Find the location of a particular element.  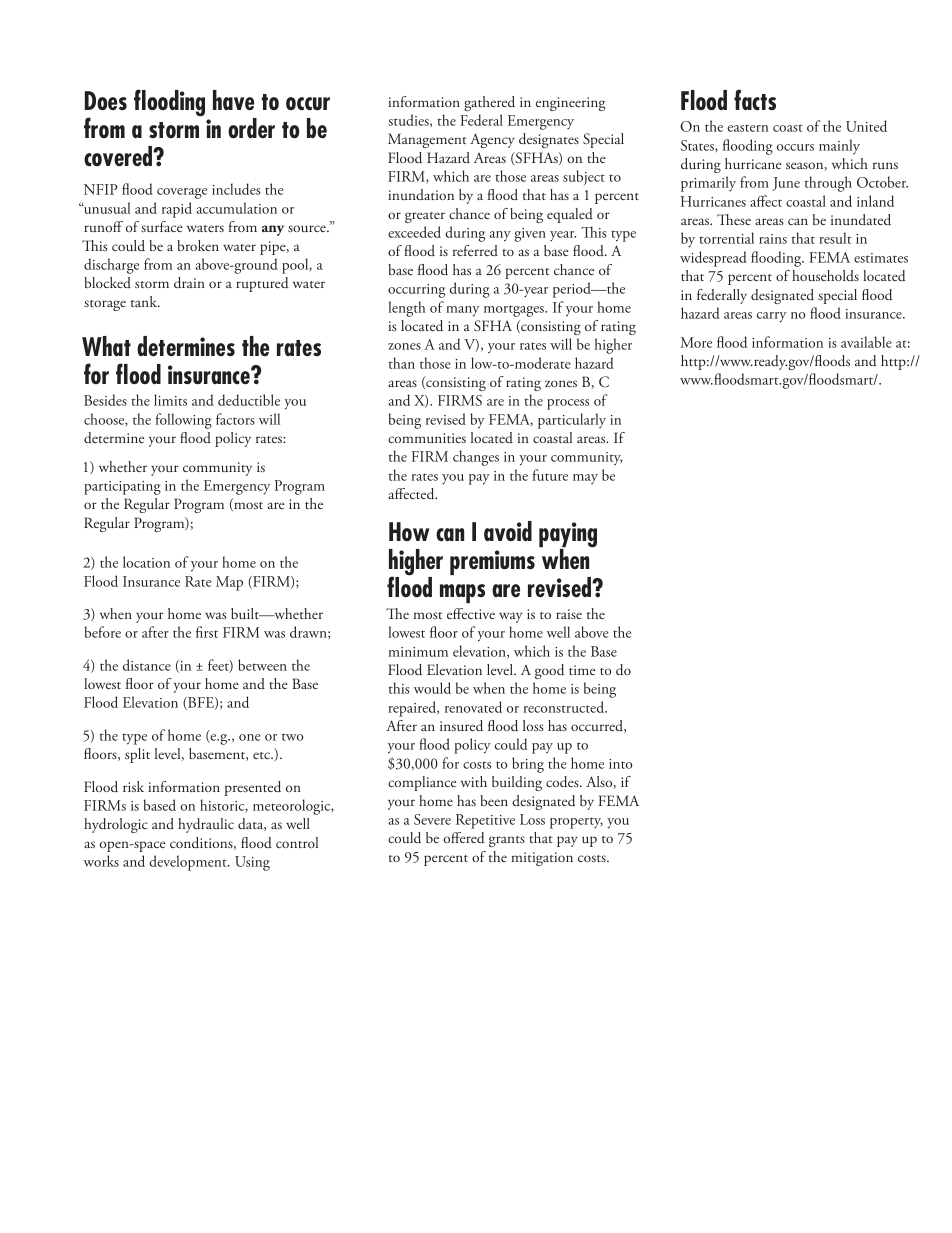

changes is located at coordinates (476, 458).
